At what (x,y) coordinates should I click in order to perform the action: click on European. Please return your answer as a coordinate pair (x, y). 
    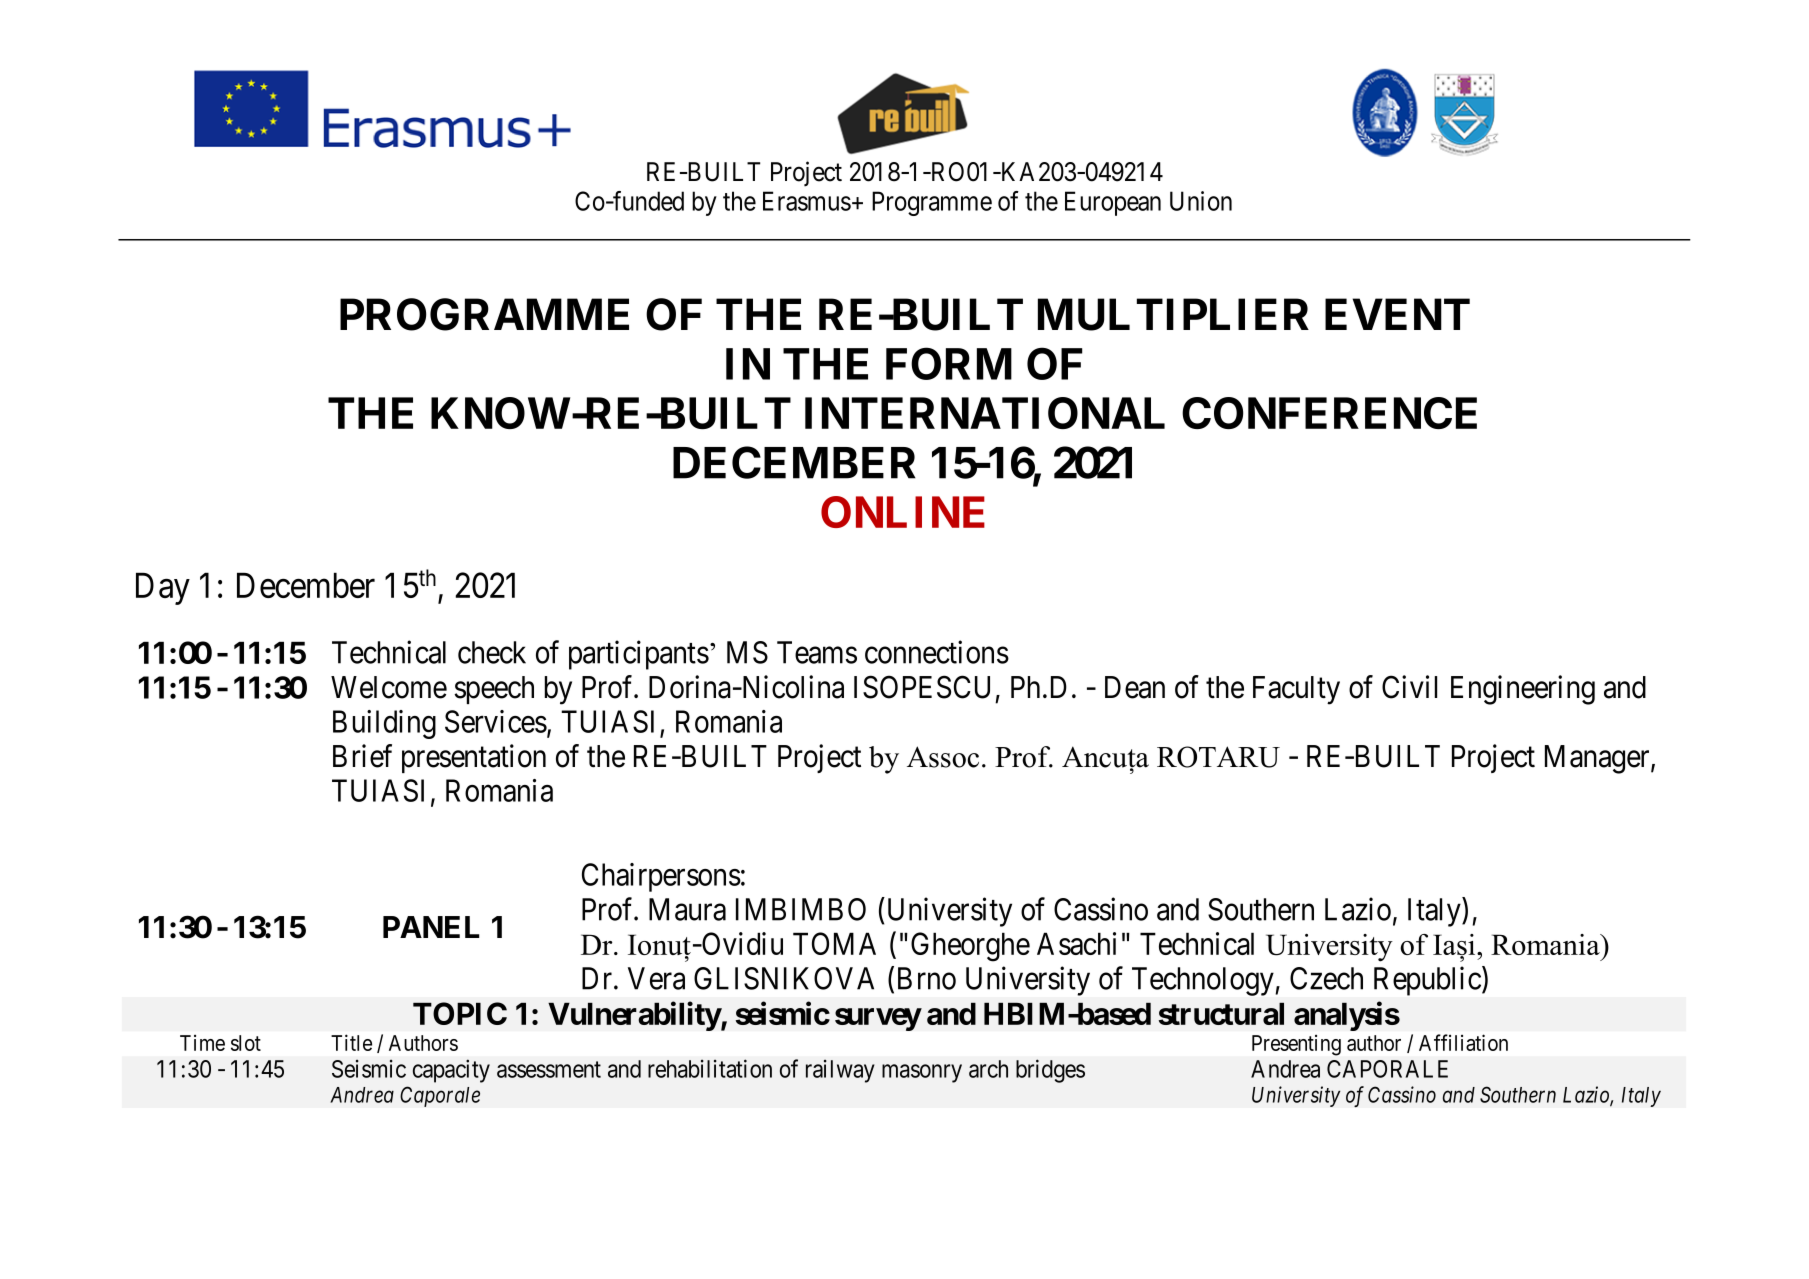
    Looking at the image, I should click on (1113, 203).
